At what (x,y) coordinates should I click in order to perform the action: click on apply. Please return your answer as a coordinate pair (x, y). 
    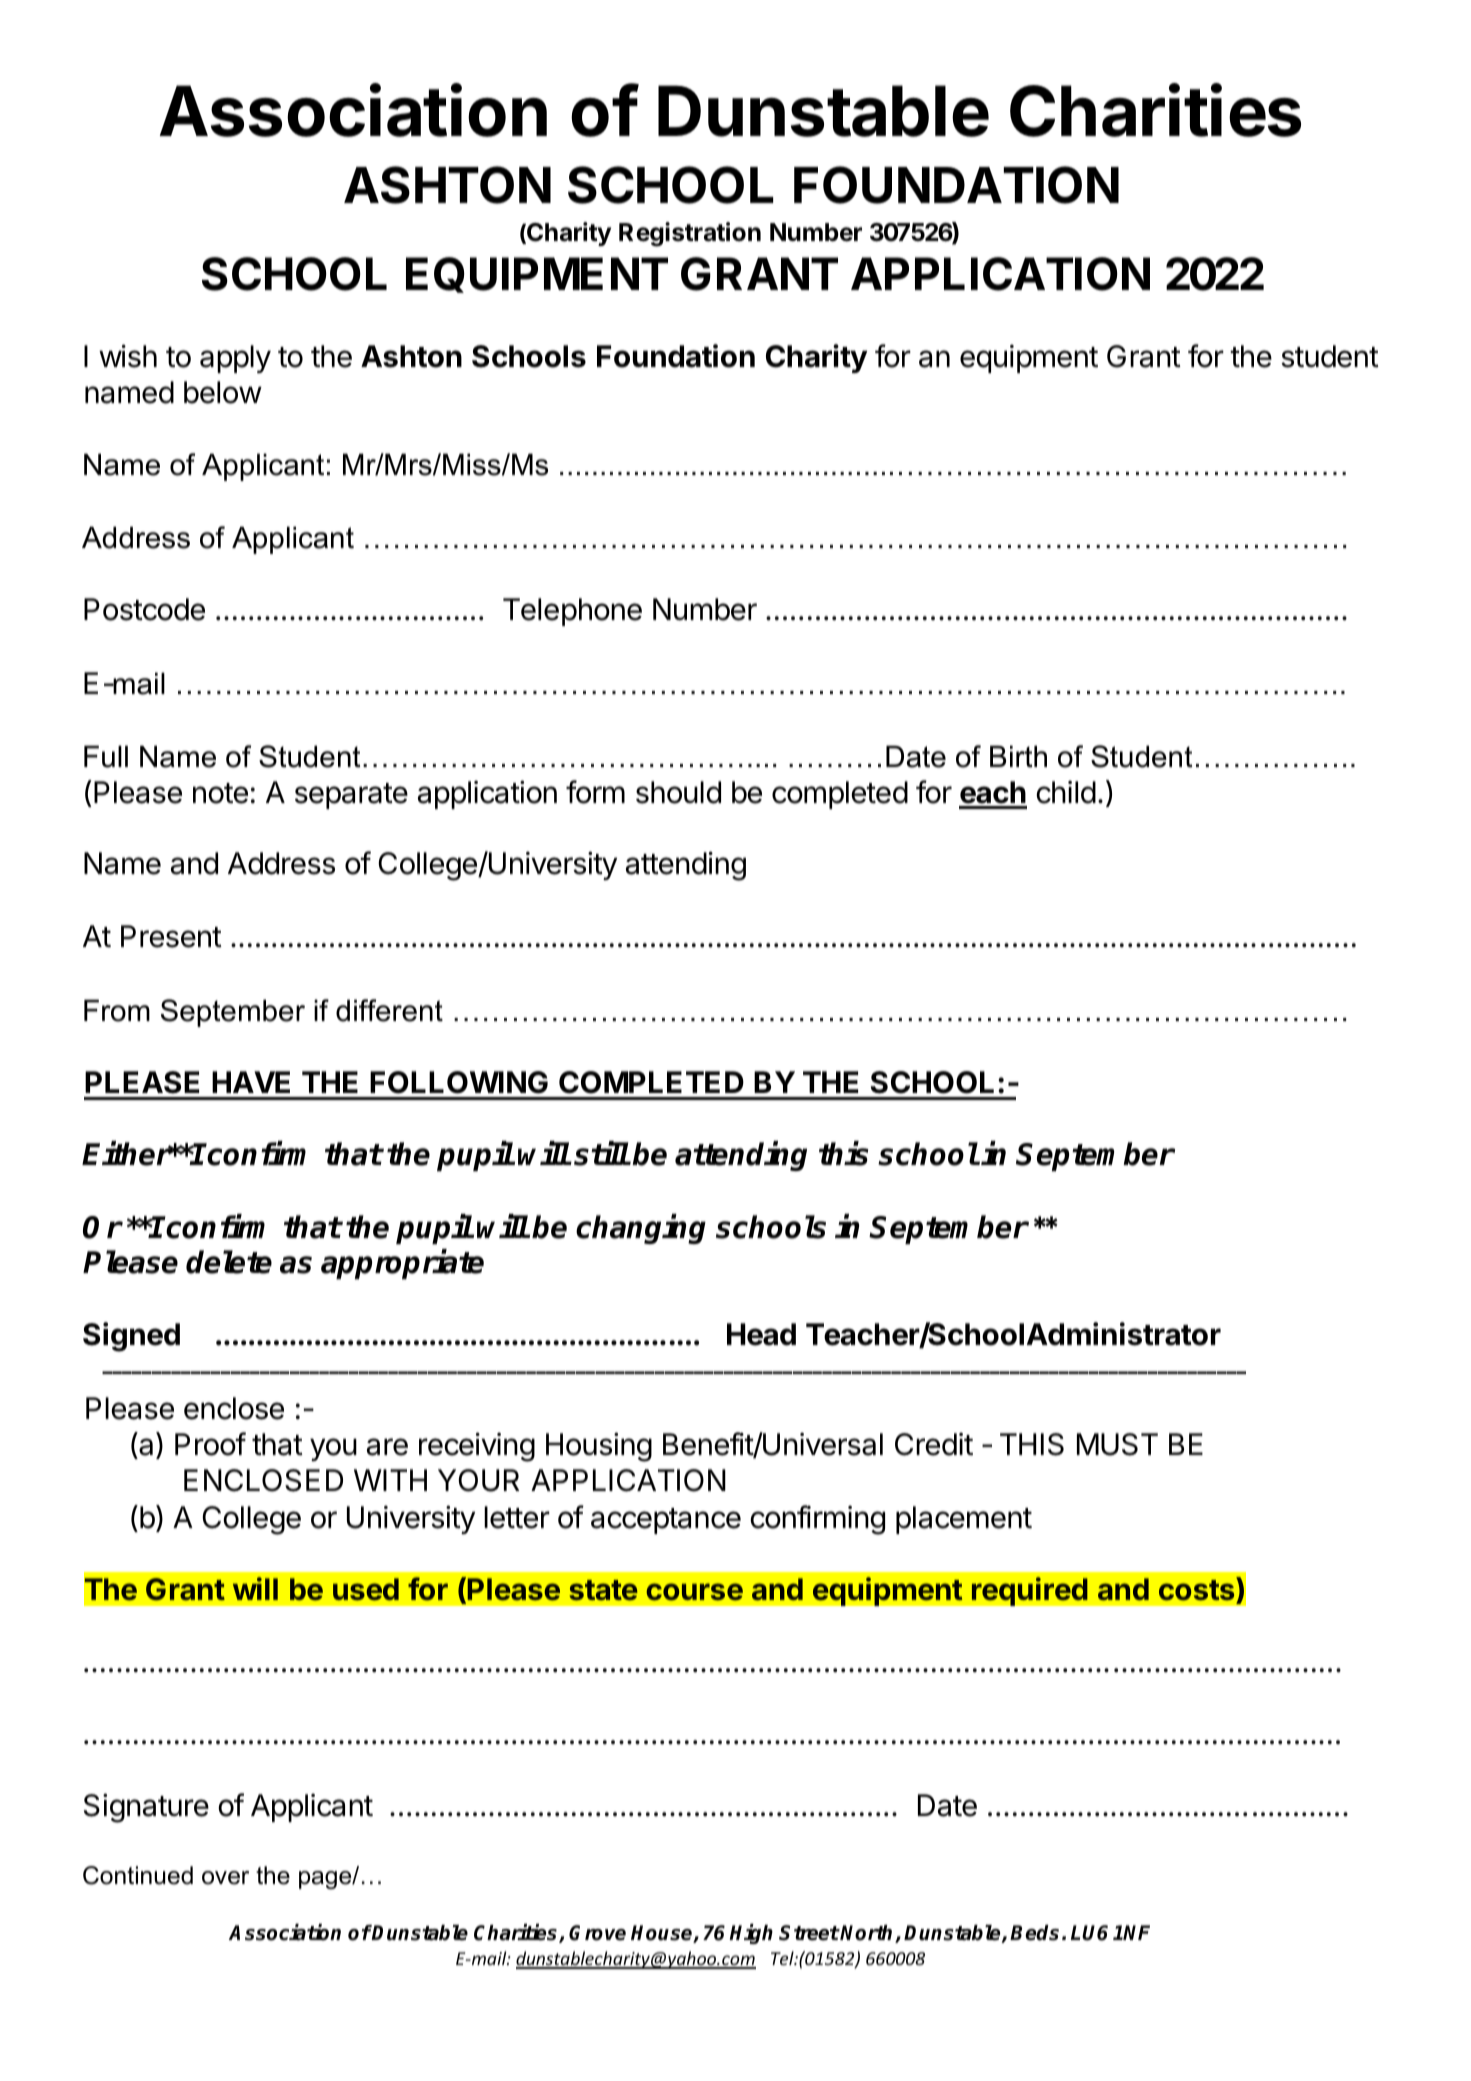
    Looking at the image, I should click on (235, 359).
